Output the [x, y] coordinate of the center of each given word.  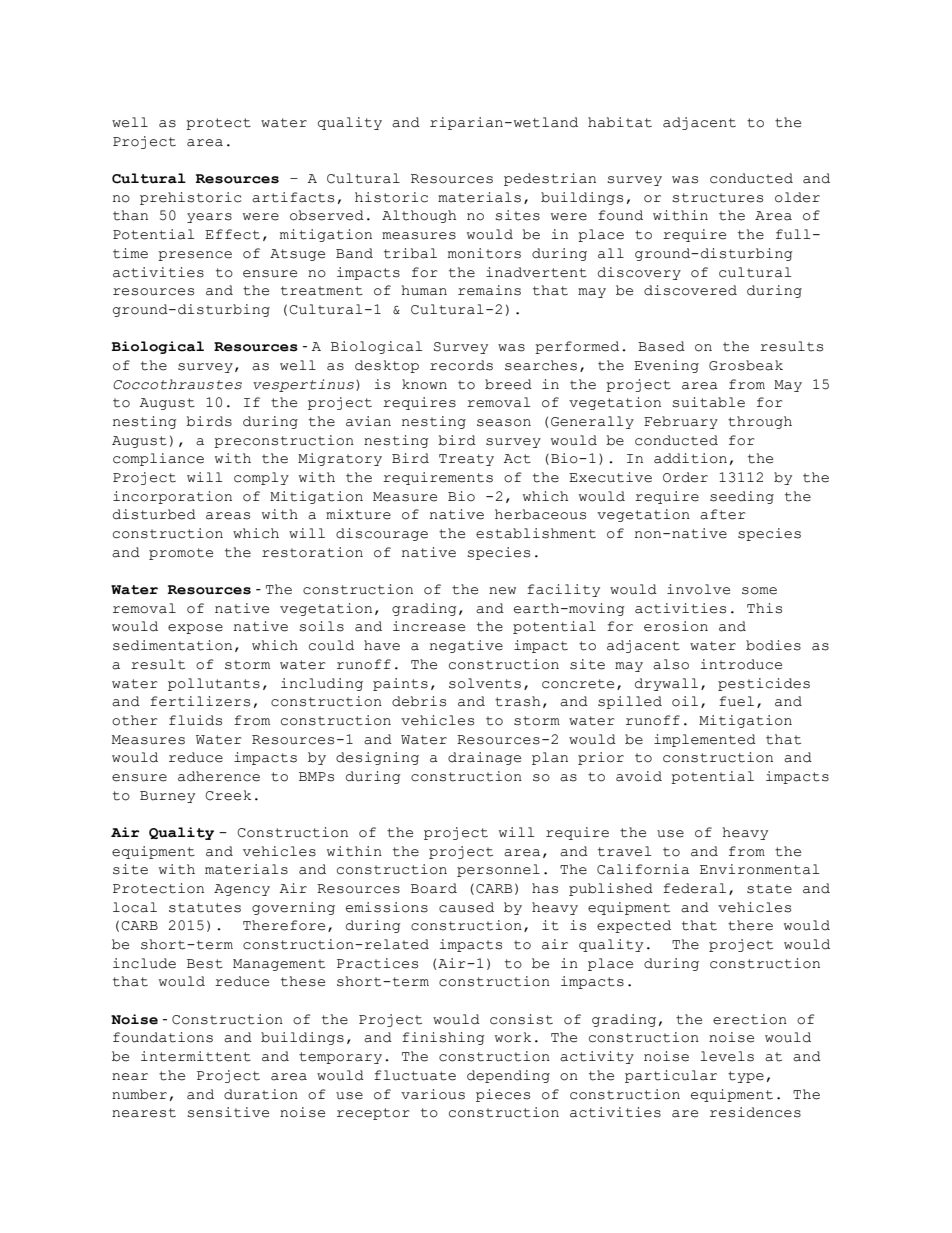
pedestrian [550, 179]
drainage [484, 758]
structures [717, 198]
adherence [219, 776]
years [209, 218]
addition [690, 458]
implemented [705, 740]
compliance [158, 459]
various [433, 1094]
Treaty [466, 460]
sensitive [228, 1112]
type [746, 1077]
